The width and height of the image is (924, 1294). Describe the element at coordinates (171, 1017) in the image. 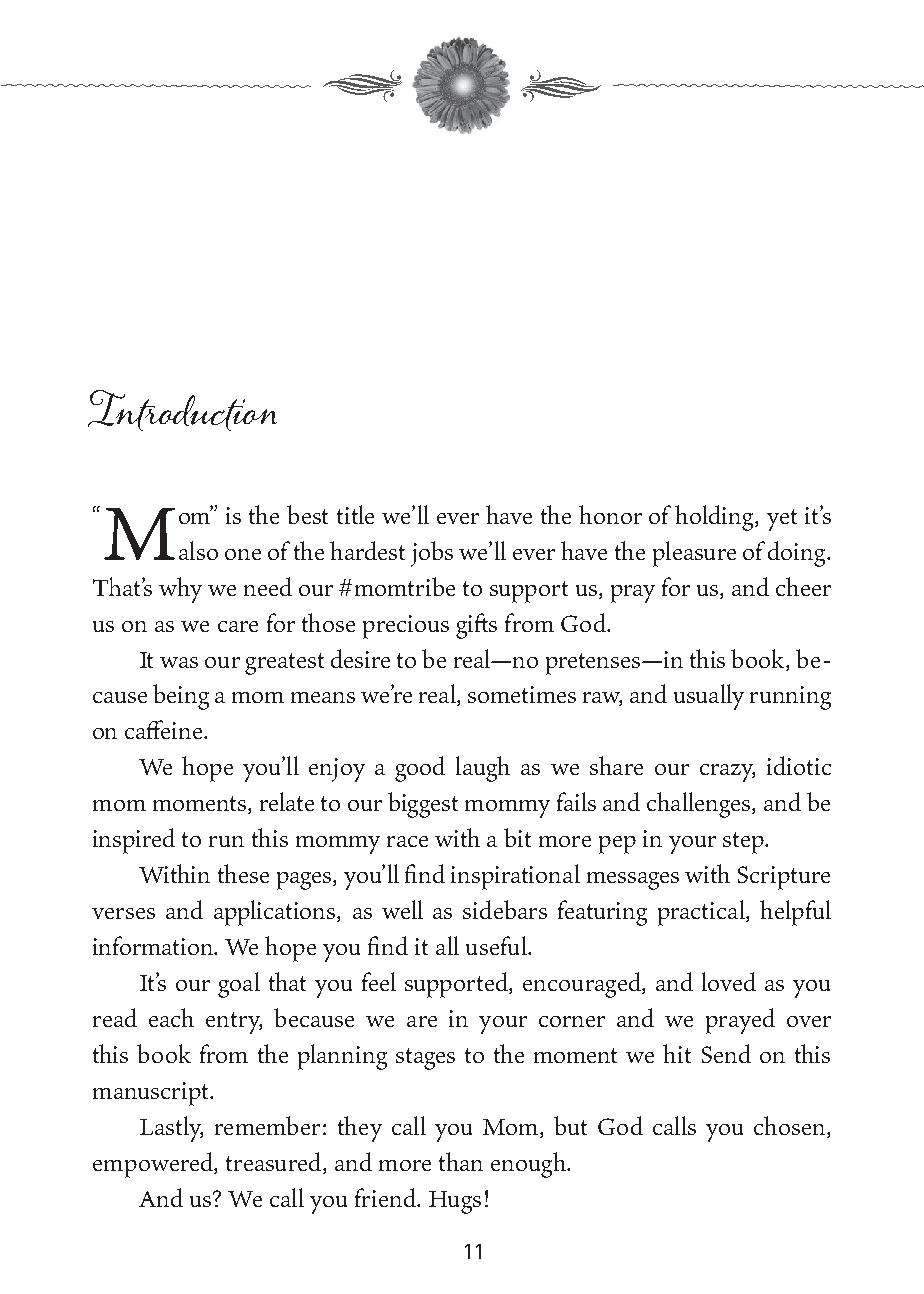

I see `each` at that location.
